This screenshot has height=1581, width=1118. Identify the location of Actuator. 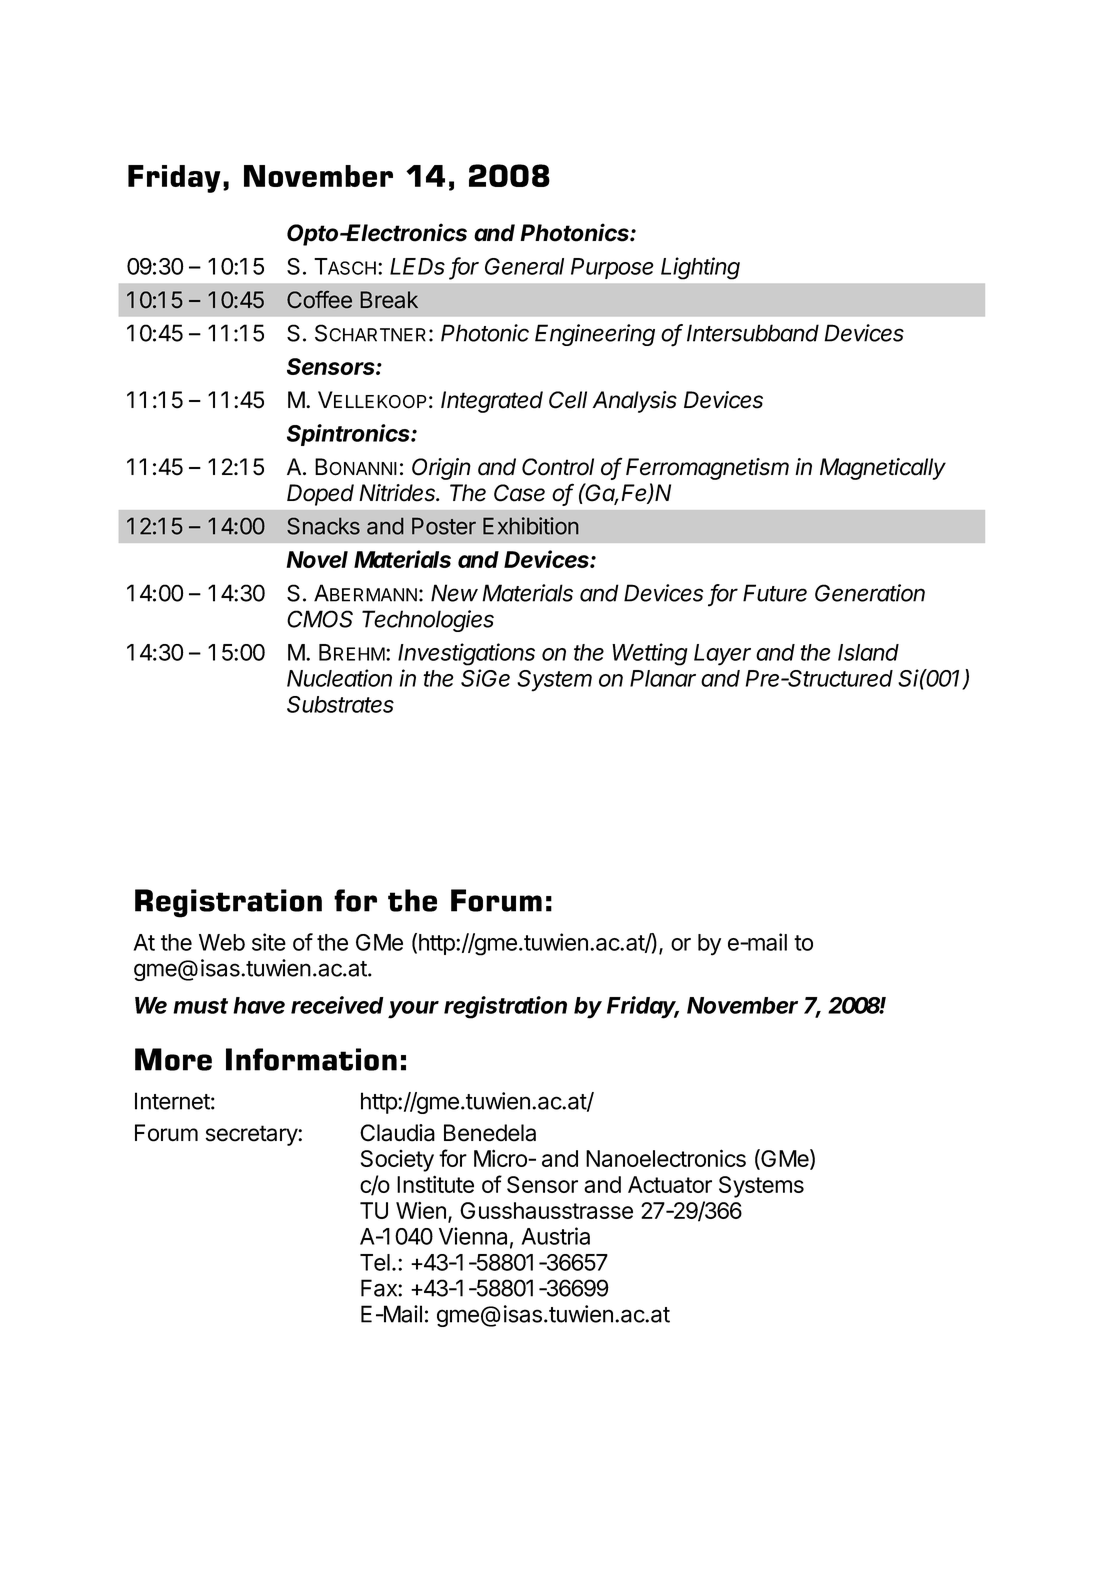
(670, 1184).
